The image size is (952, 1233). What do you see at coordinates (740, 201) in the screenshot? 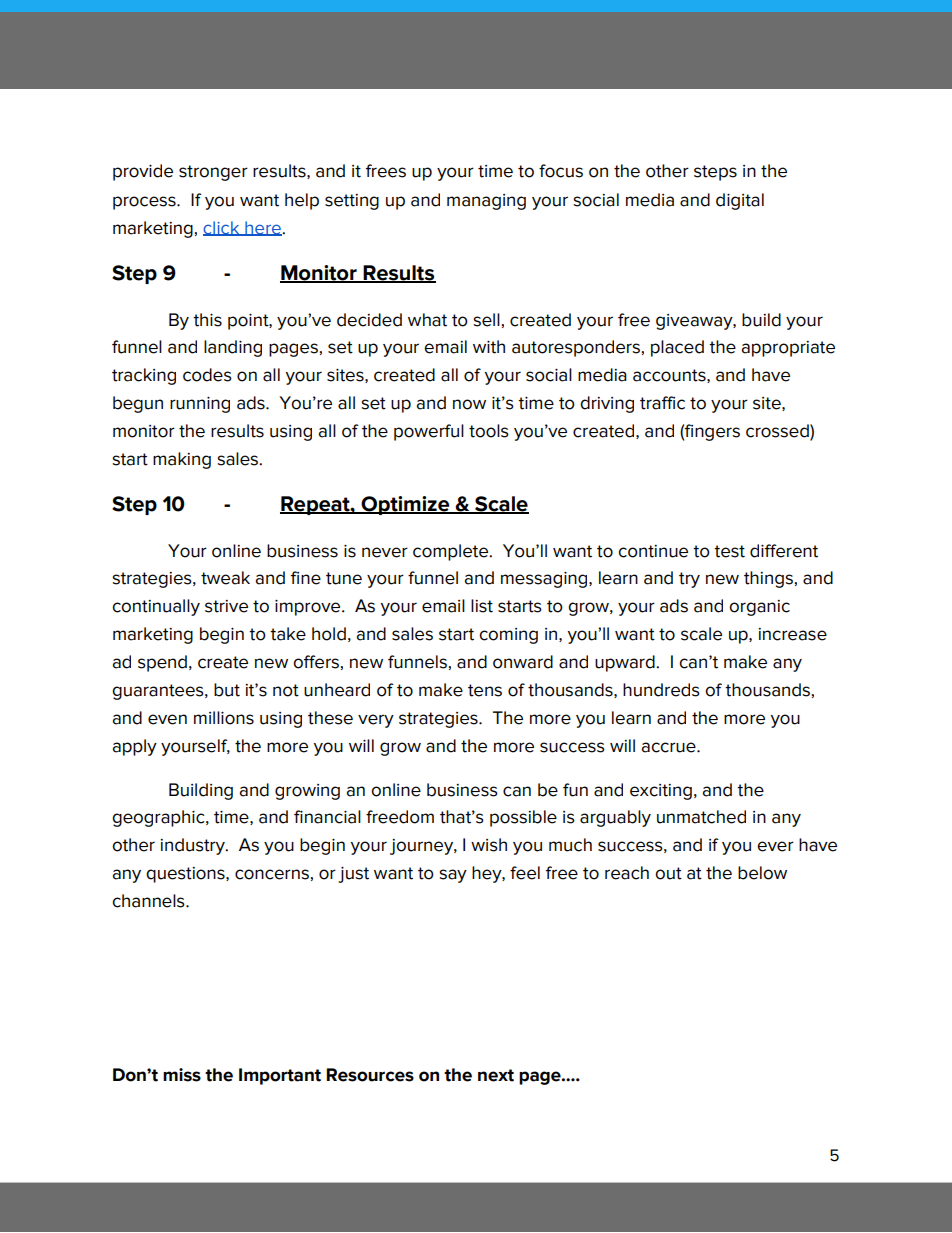
I see `digital` at bounding box center [740, 201].
